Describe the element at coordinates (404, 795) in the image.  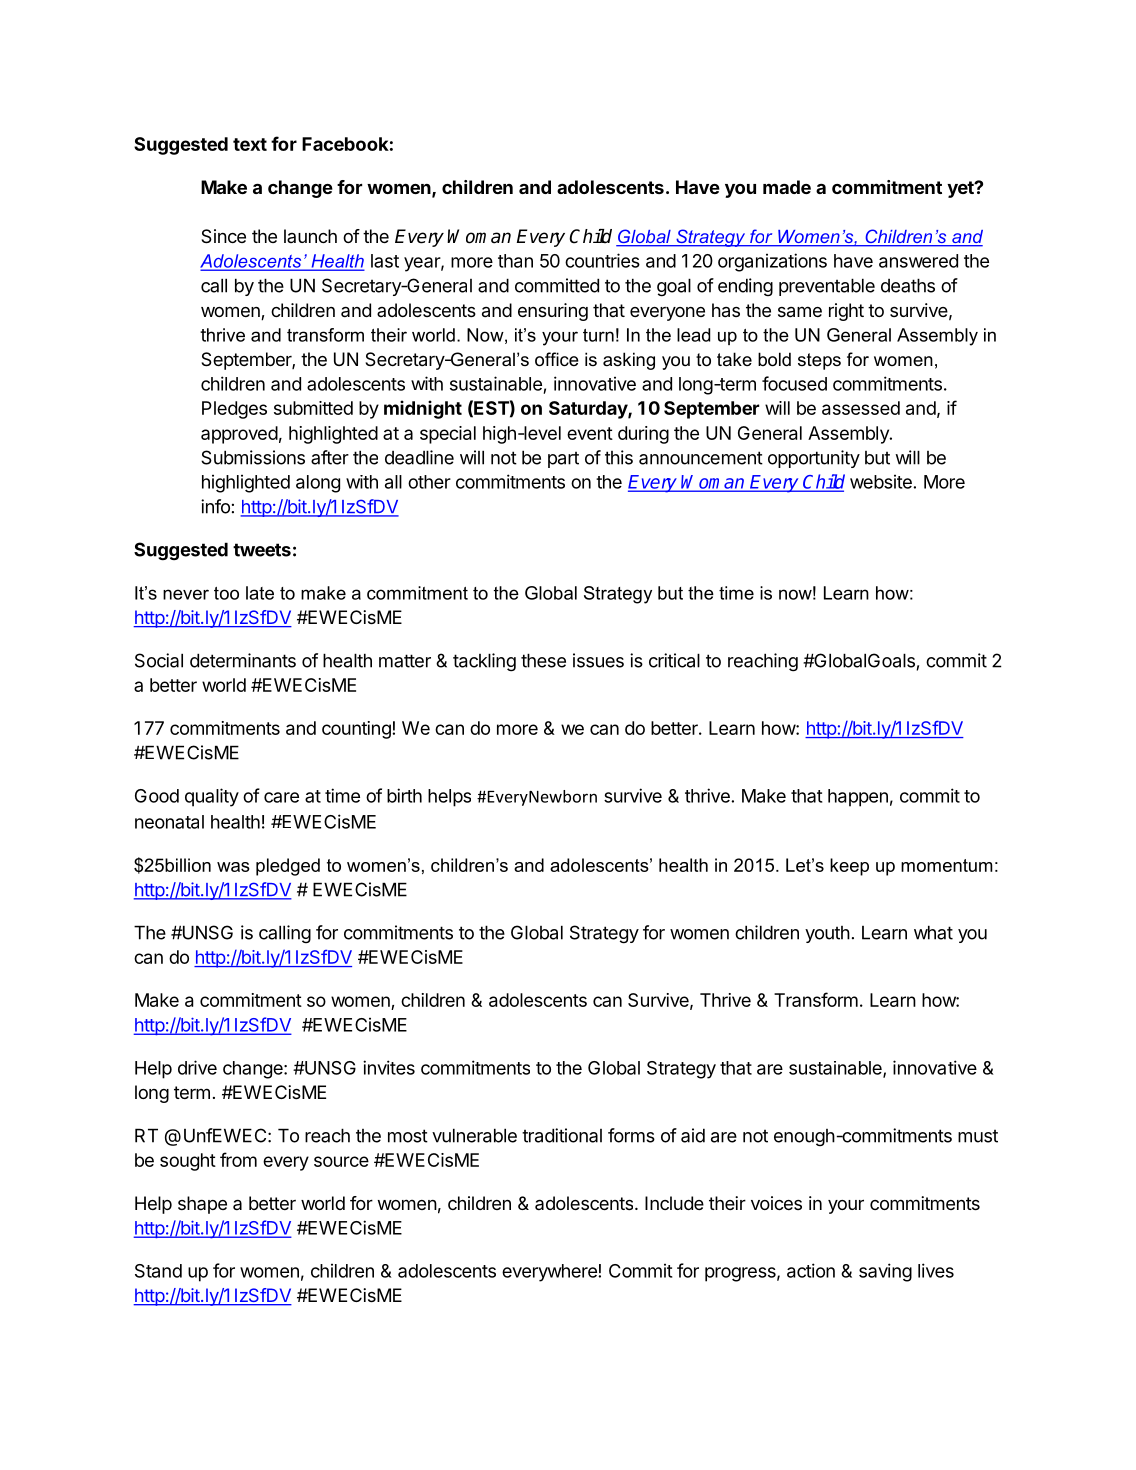
I see `birth` at that location.
